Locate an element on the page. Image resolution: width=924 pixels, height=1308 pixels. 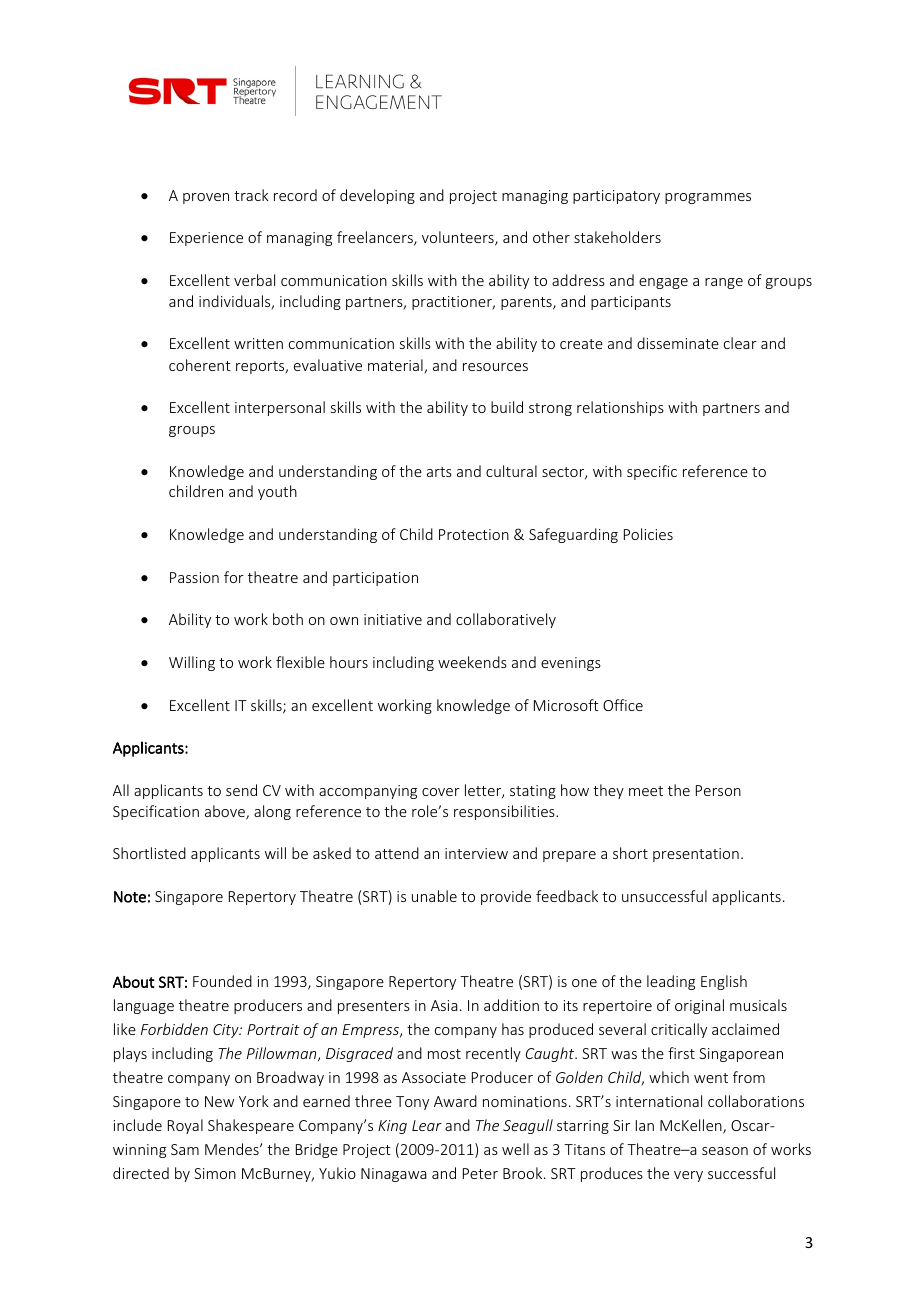
Peter is located at coordinates (480, 1173).
